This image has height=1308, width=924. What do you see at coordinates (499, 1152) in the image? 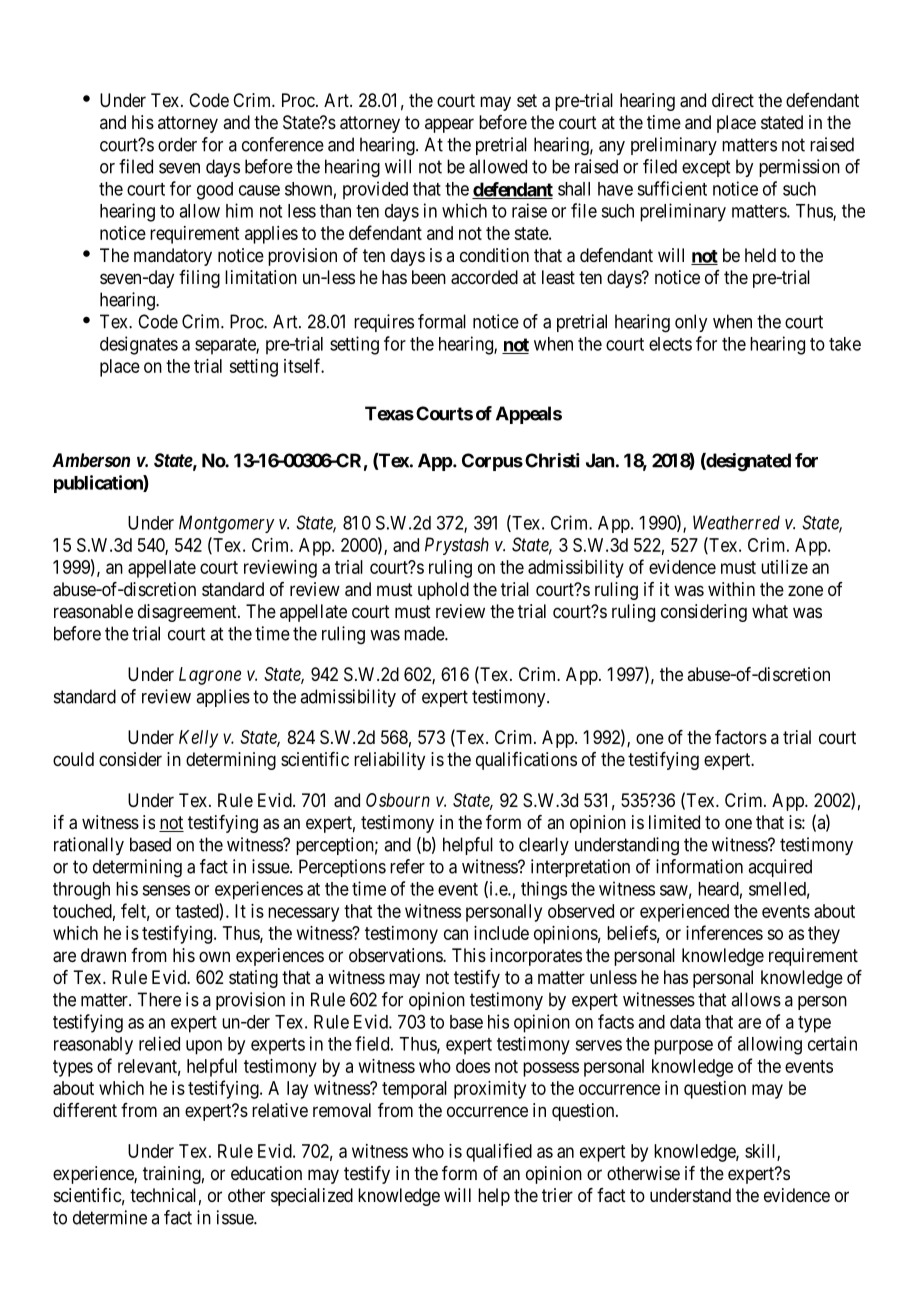
I see `qualified` at bounding box center [499, 1152].
